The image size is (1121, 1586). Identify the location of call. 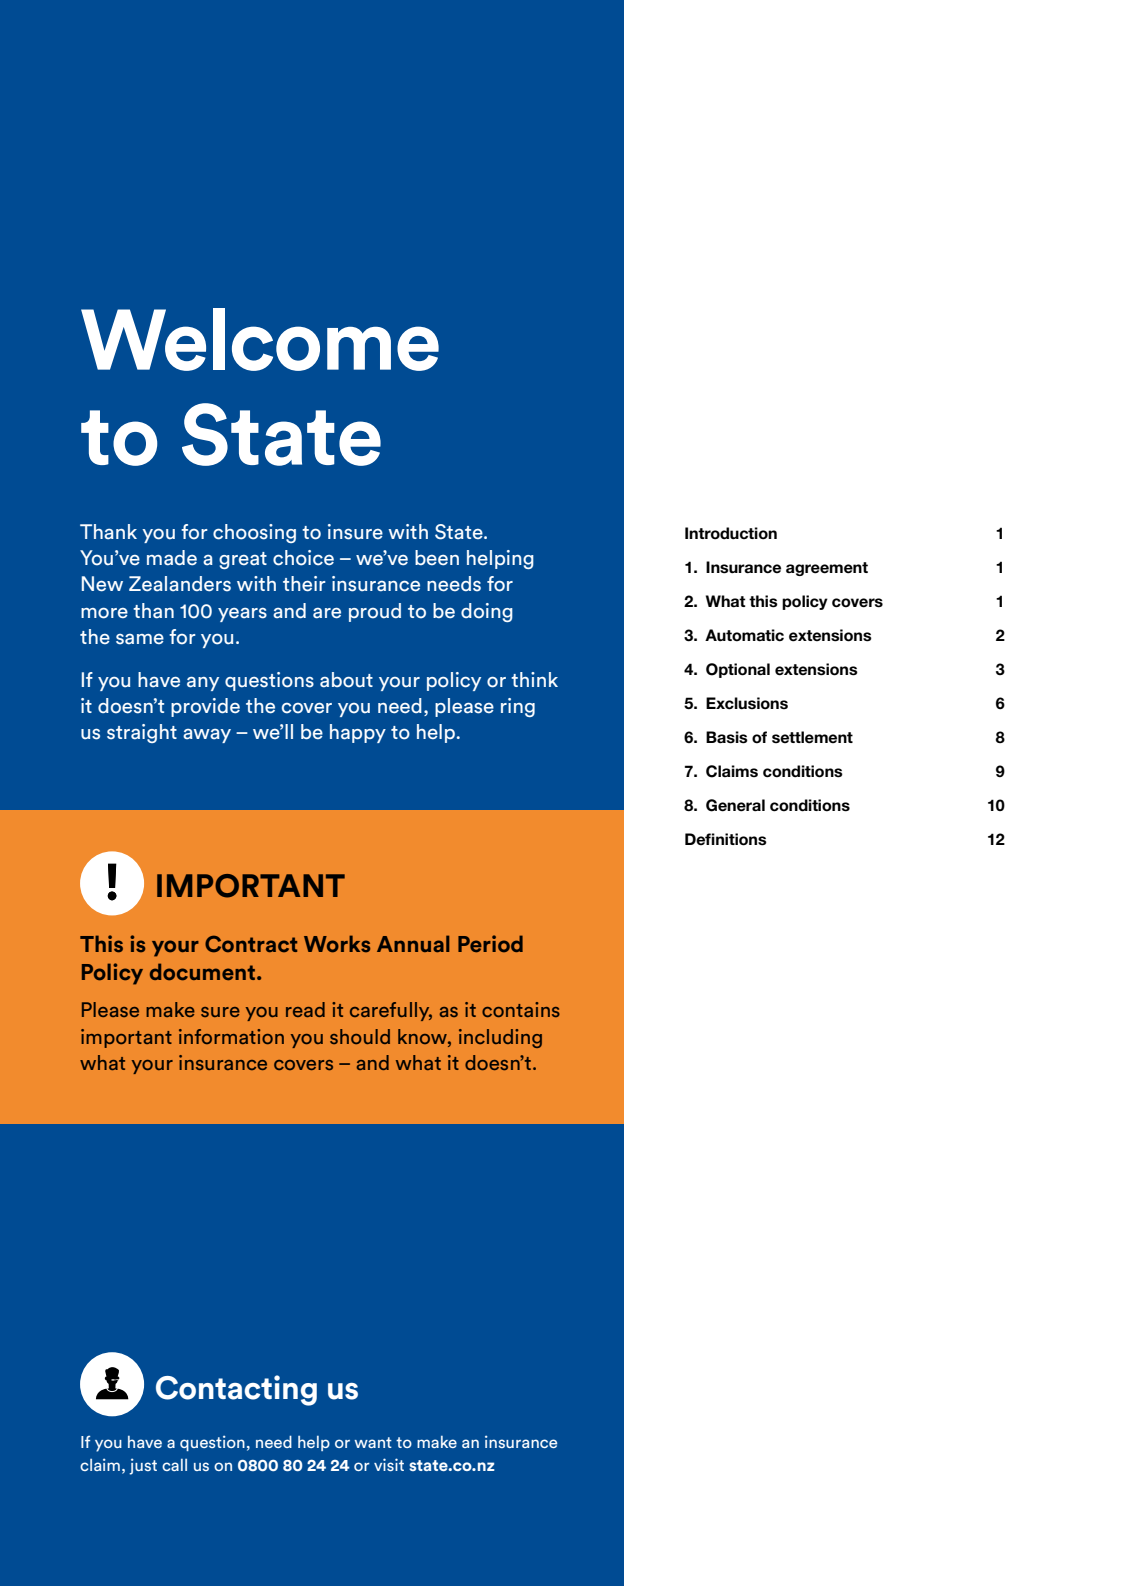
(174, 1465).
